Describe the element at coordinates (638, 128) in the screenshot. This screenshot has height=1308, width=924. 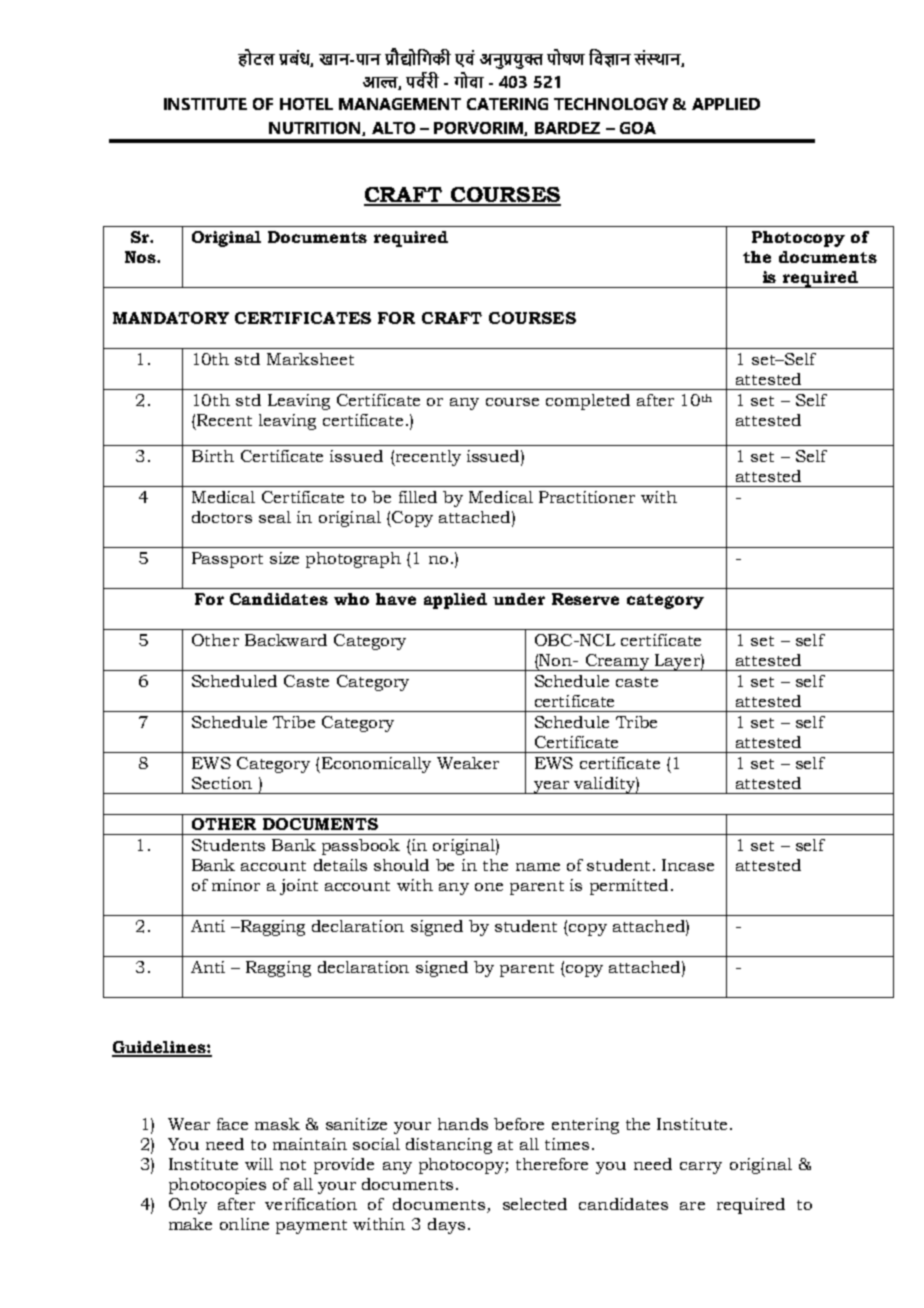
I see `GOA` at that location.
